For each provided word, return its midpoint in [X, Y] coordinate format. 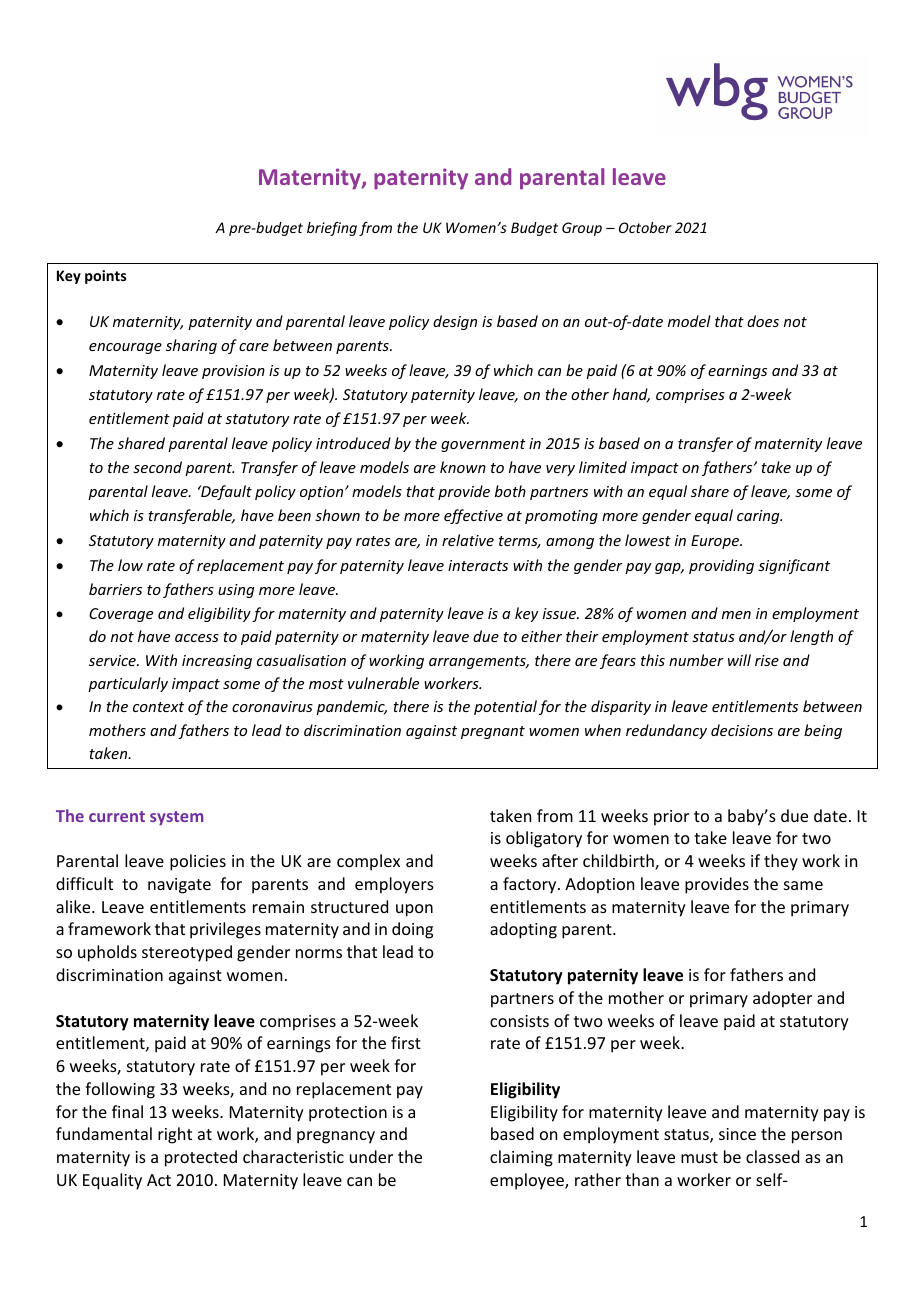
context [158, 707]
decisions [742, 730]
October [645, 227]
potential [505, 707]
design [455, 322]
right [175, 1135]
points [106, 277]
